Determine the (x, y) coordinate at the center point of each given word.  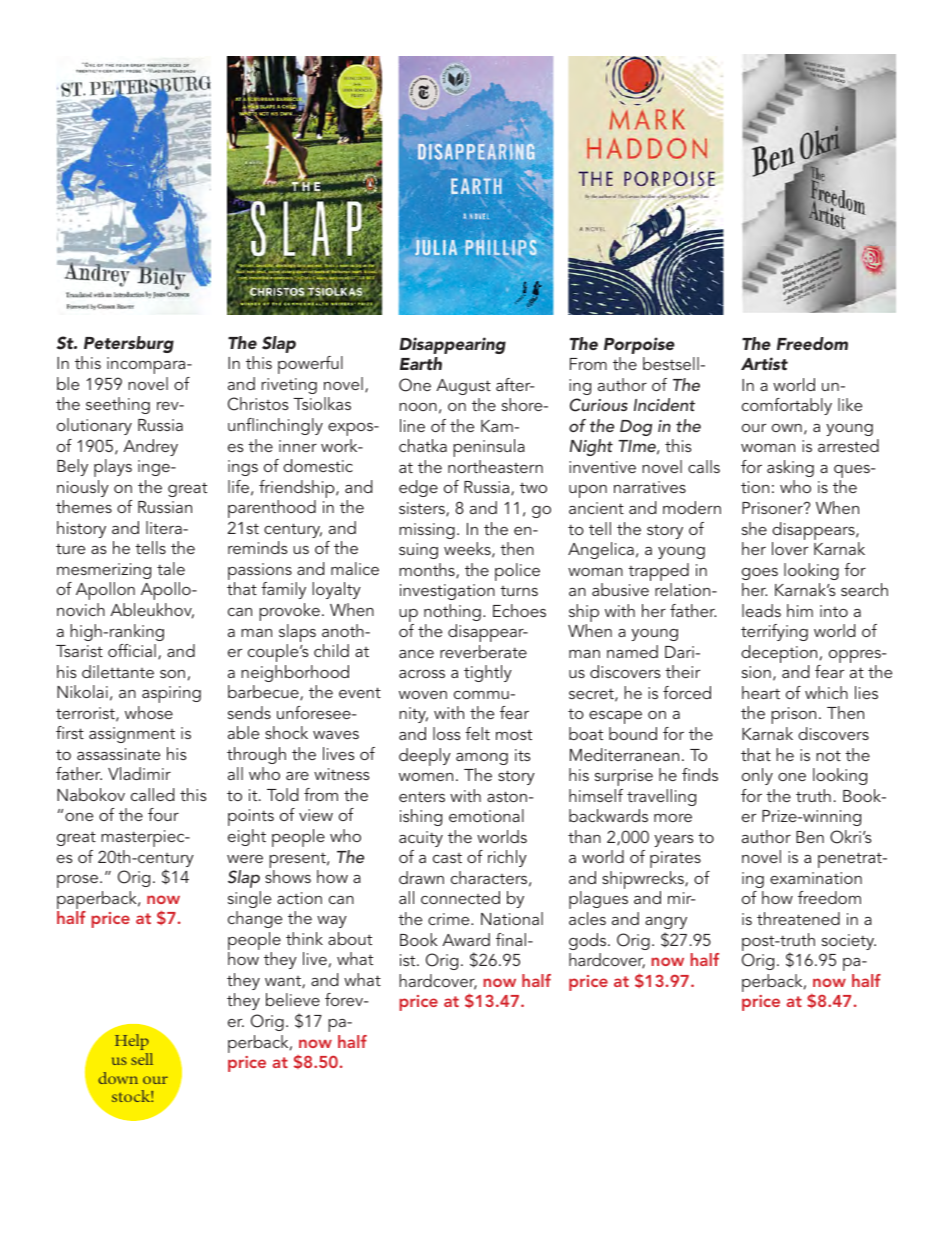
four (163, 814)
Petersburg (129, 344)
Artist (764, 363)
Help (132, 1042)
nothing (452, 612)
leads (761, 610)
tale (171, 568)
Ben (810, 837)
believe (293, 999)
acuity (421, 839)
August (463, 387)
